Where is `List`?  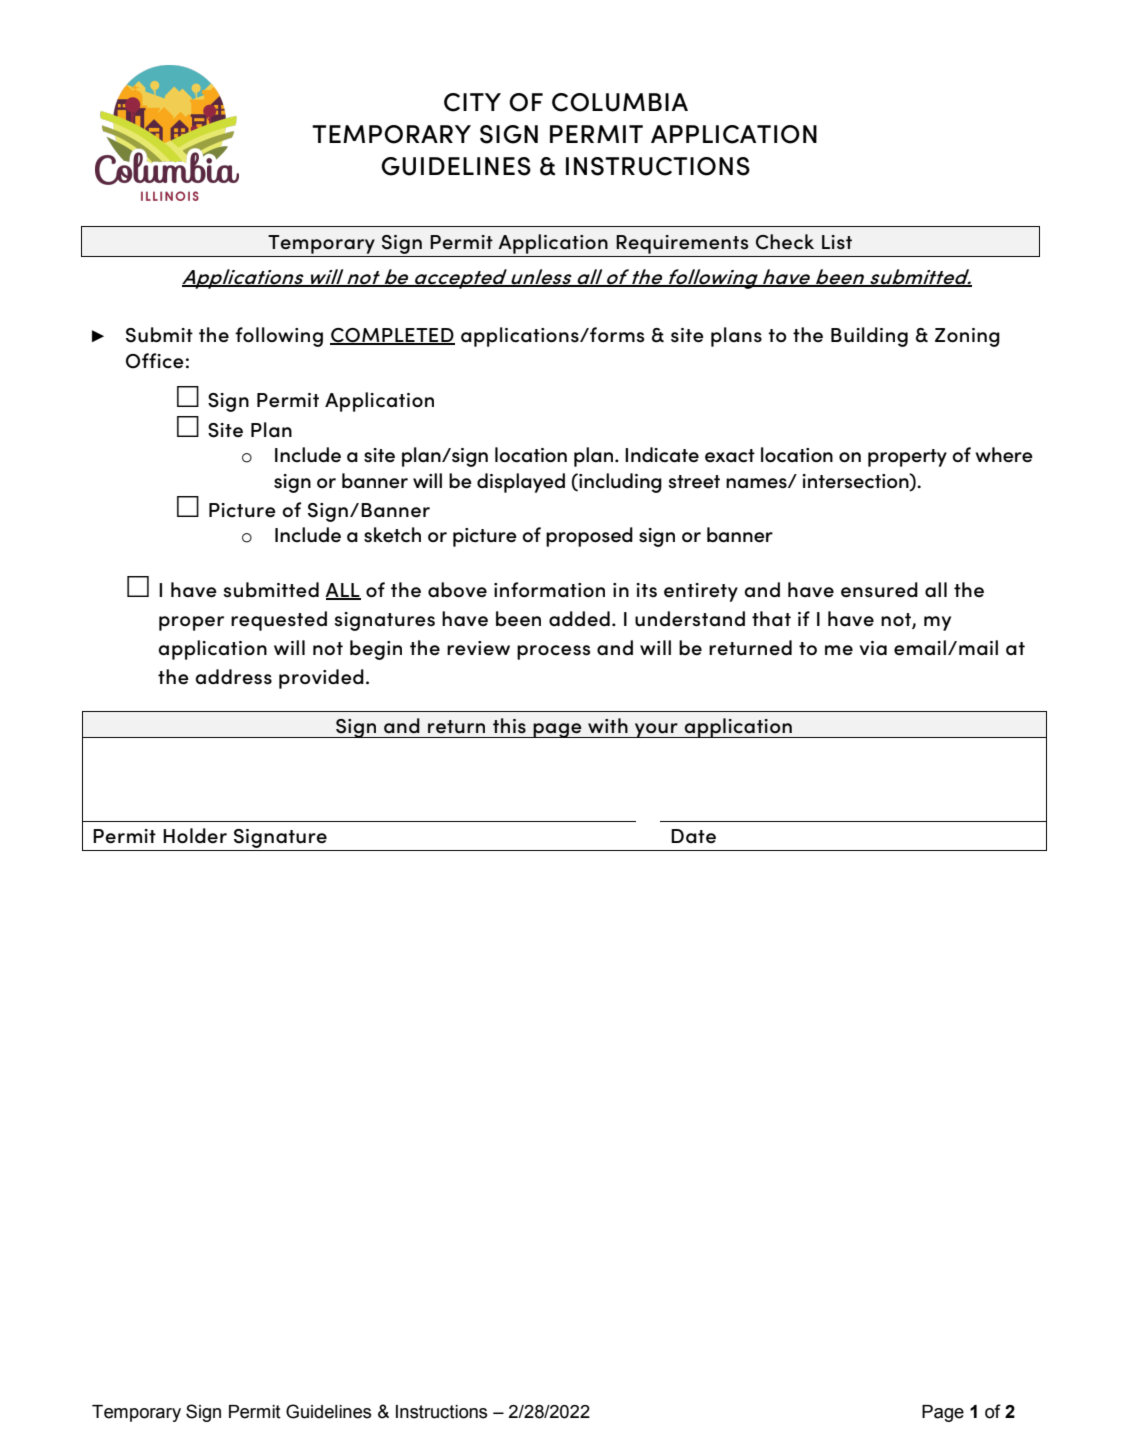
List is located at coordinates (837, 242).
